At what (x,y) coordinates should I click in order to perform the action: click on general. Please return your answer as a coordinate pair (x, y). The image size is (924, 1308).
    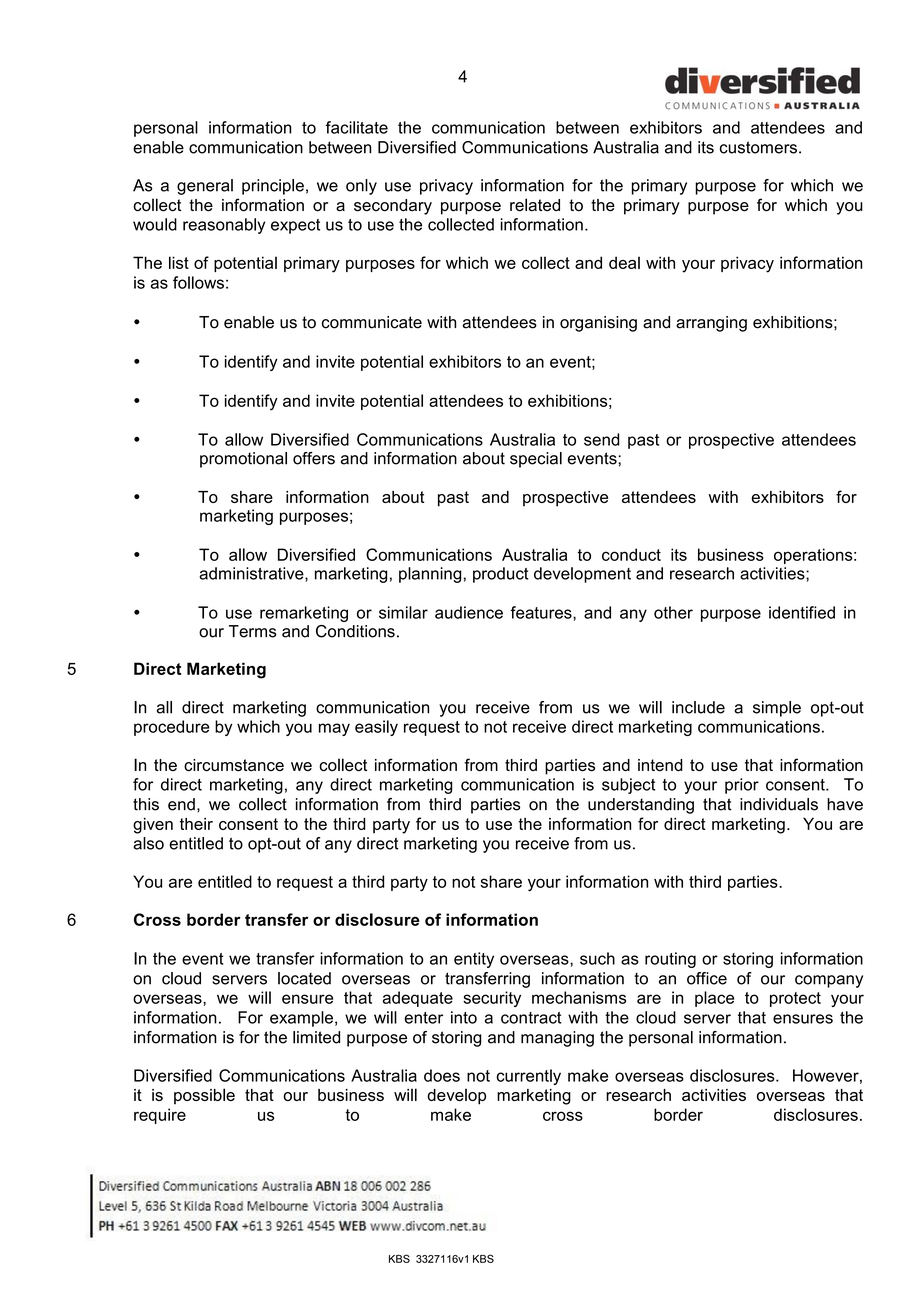
    Looking at the image, I should click on (205, 187).
